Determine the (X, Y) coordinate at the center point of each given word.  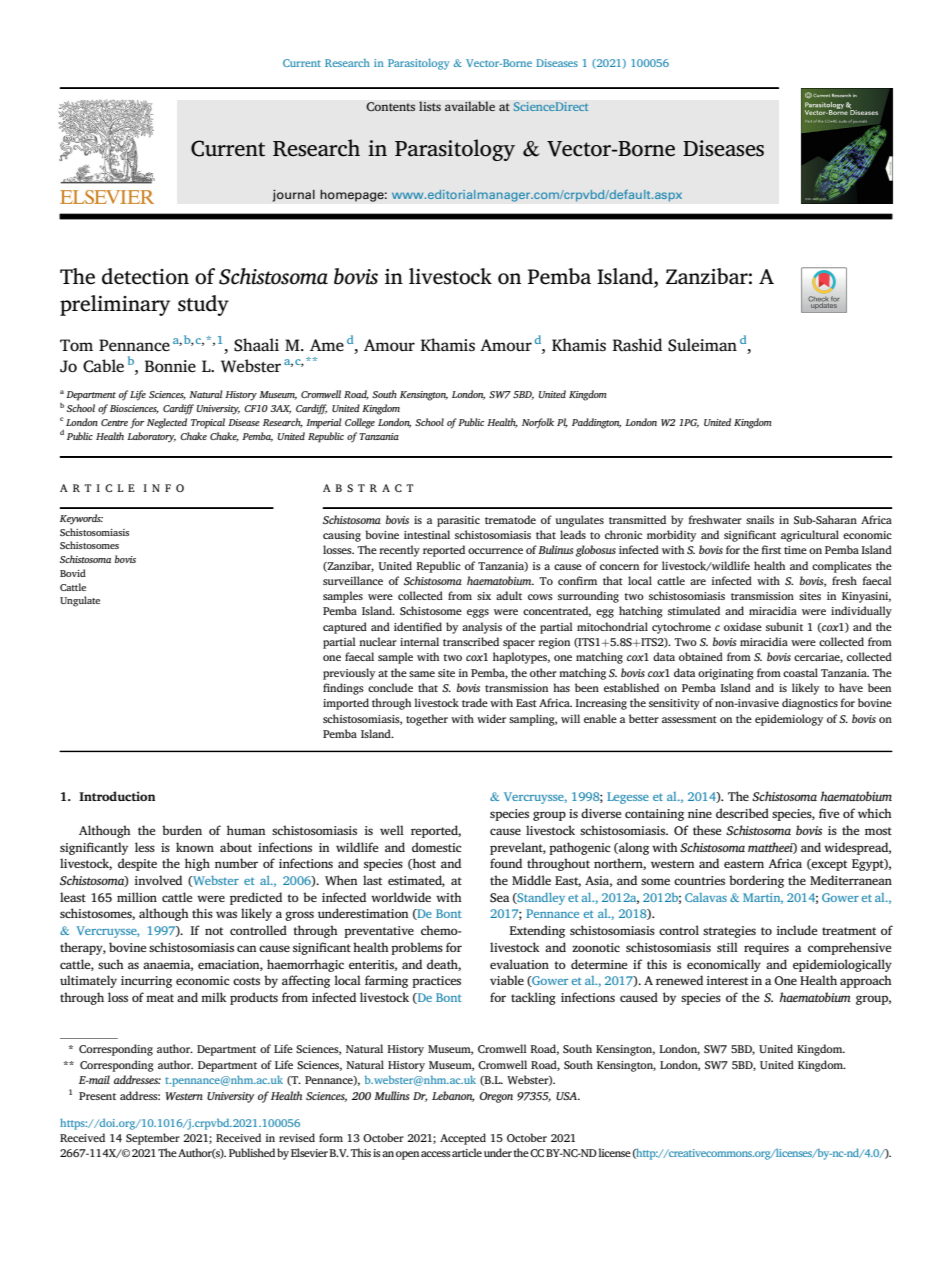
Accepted (463, 1139)
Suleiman (702, 345)
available (470, 106)
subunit (784, 626)
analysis (482, 628)
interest (727, 980)
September (153, 1139)
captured (345, 628)
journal (293, 195)
